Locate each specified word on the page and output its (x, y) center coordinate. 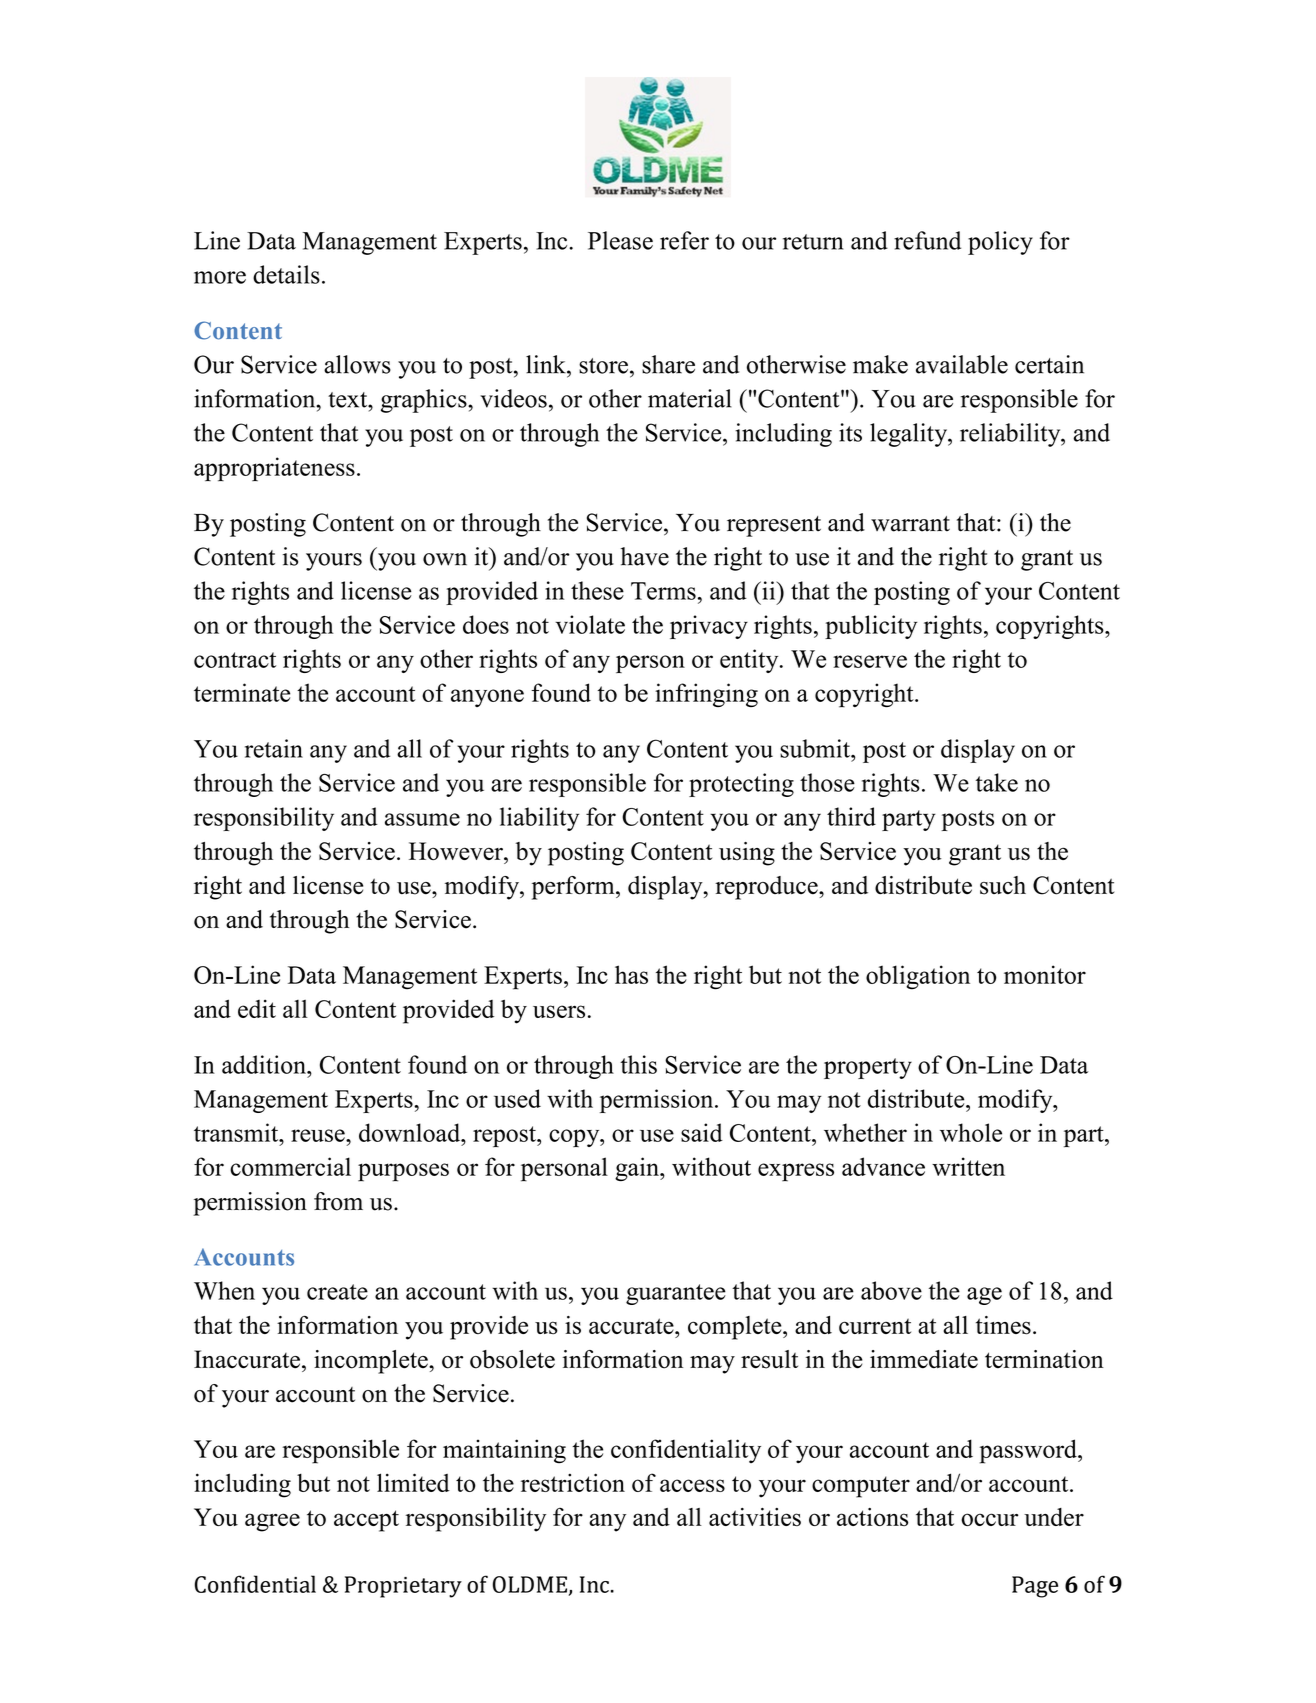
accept (366, 1521)
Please (620, 240)
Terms (663, 591)
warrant (910, 524)
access (692, 1485)
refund (927, 240)
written (968, 1166)
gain (638, 1169)
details (286, 274)
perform (574, 888)
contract (235, 660)
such (1003, 885)
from (338, 1201)
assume (422, 819)
